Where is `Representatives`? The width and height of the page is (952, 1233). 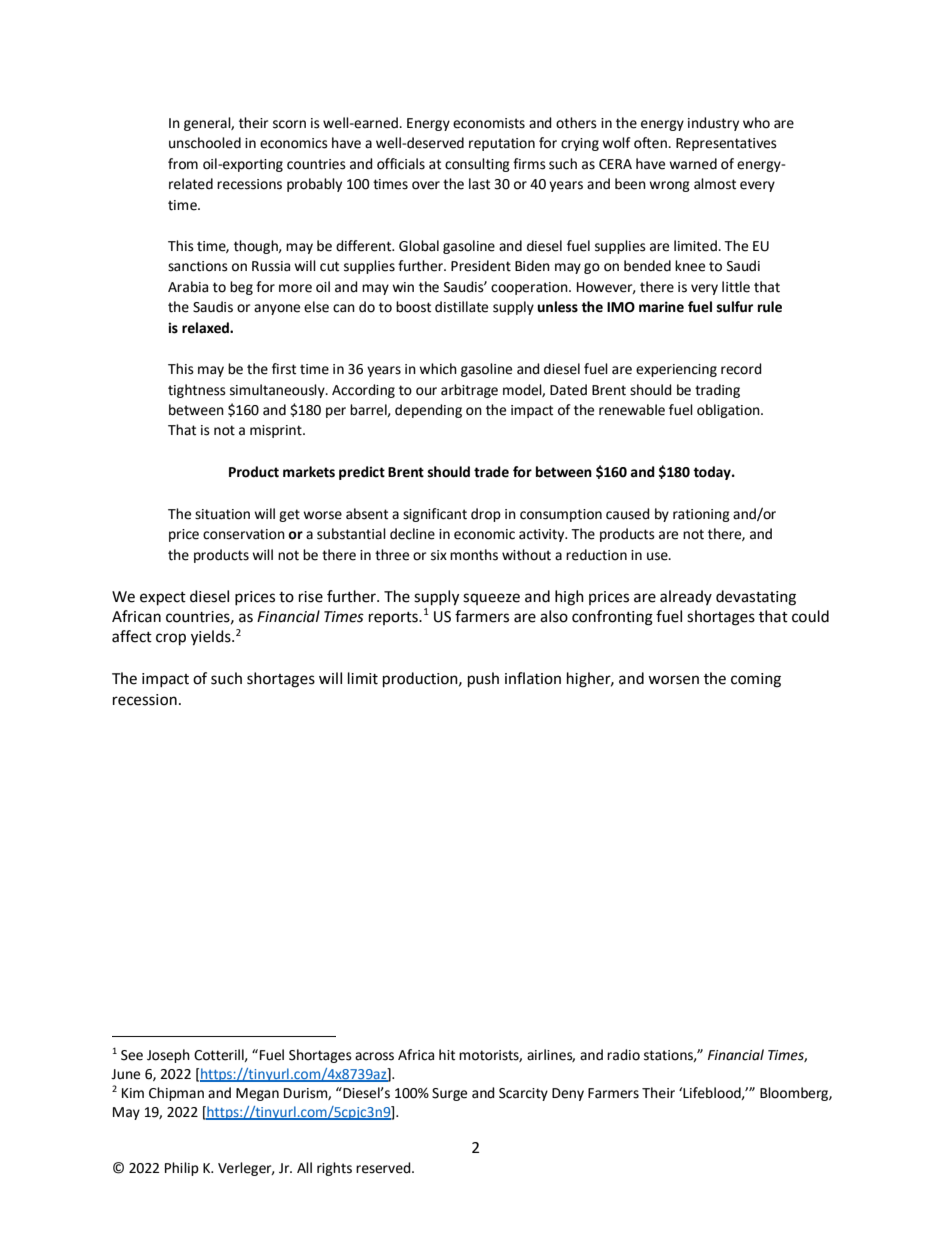
Representatives is located at coordinates (726, 144).
